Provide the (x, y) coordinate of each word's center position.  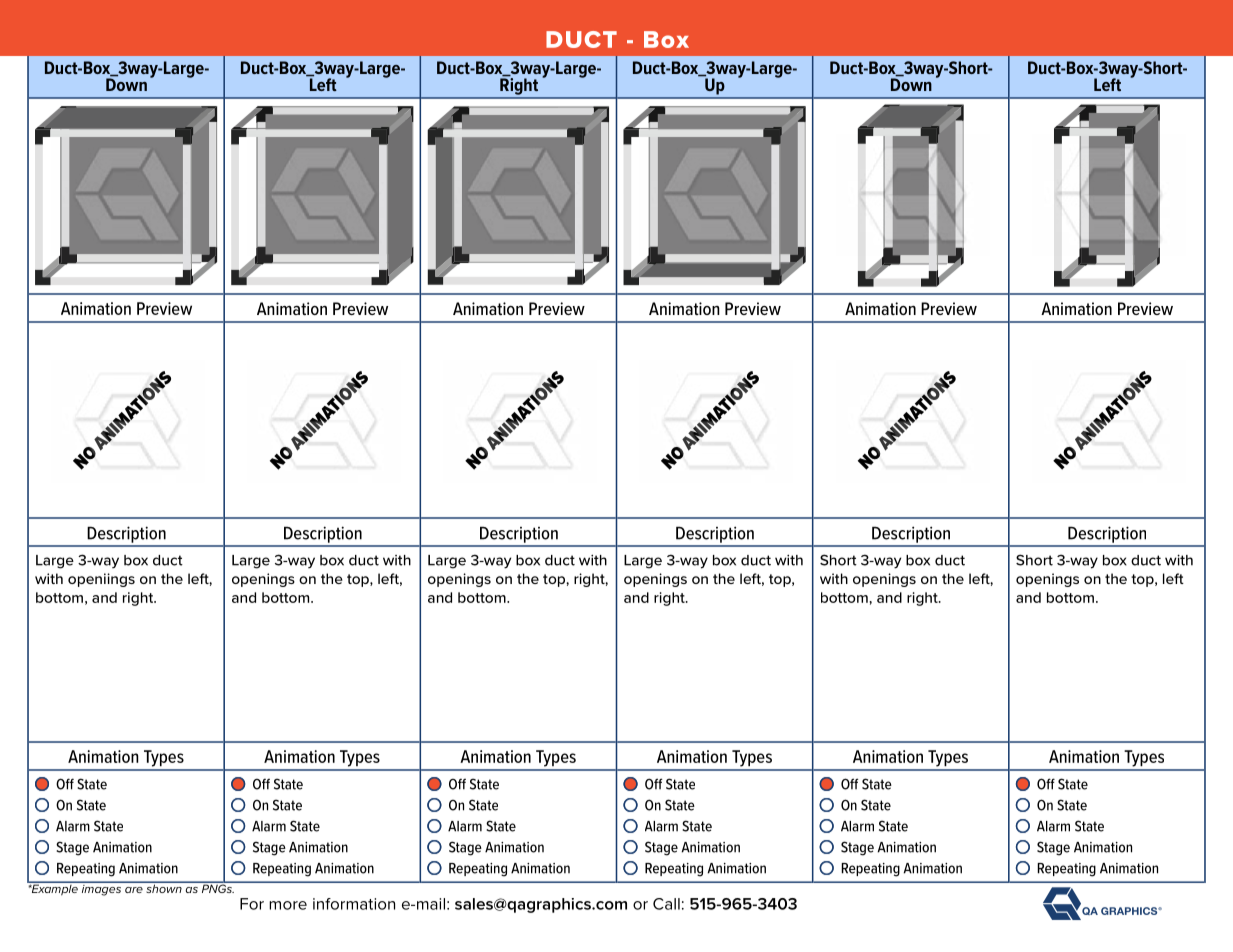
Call (666, 904)
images (101, 889)
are (134, 890)
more (288, 905)
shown (164, 887)
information (354, 904)
